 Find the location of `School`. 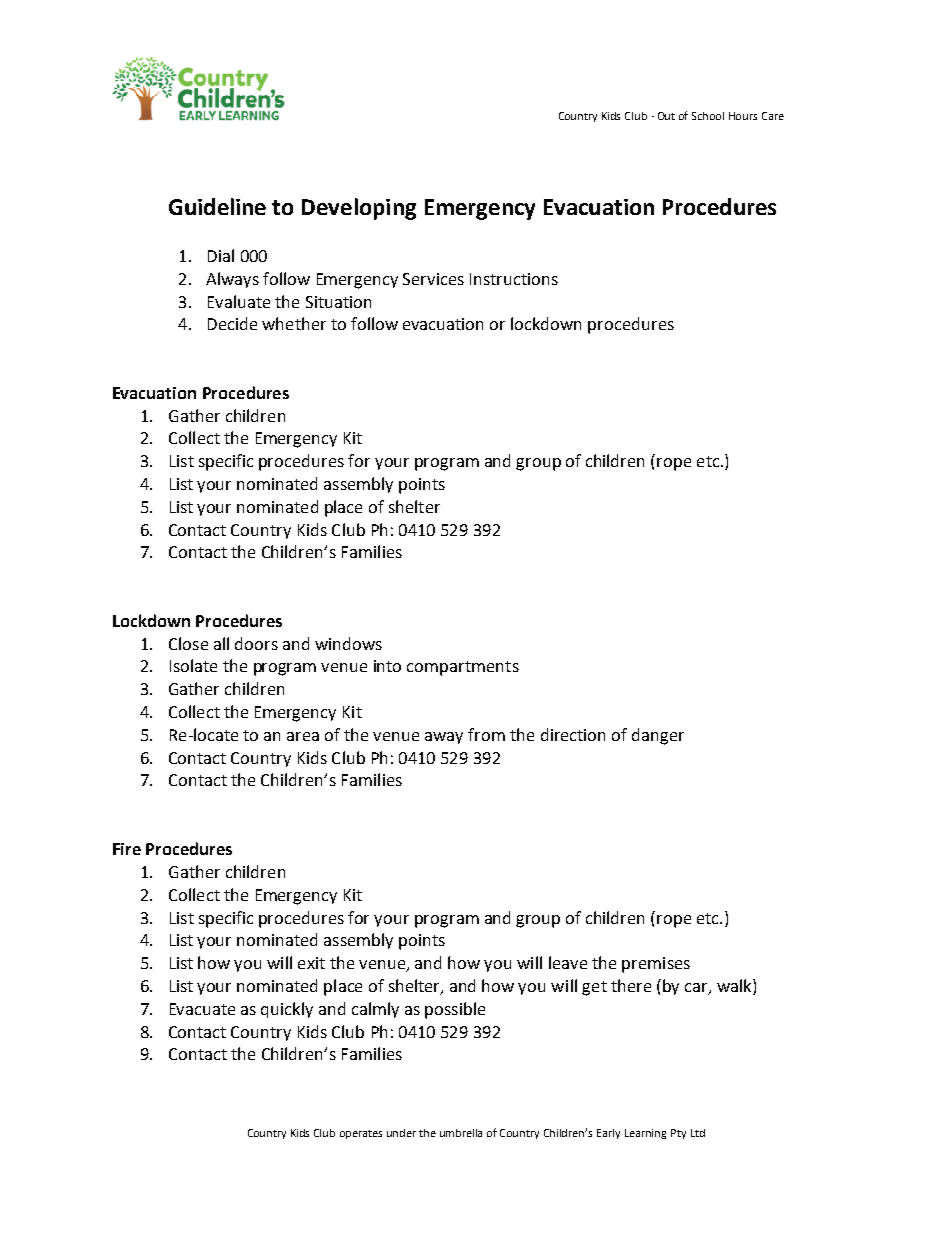

School is located at coordinates (708, 116).
